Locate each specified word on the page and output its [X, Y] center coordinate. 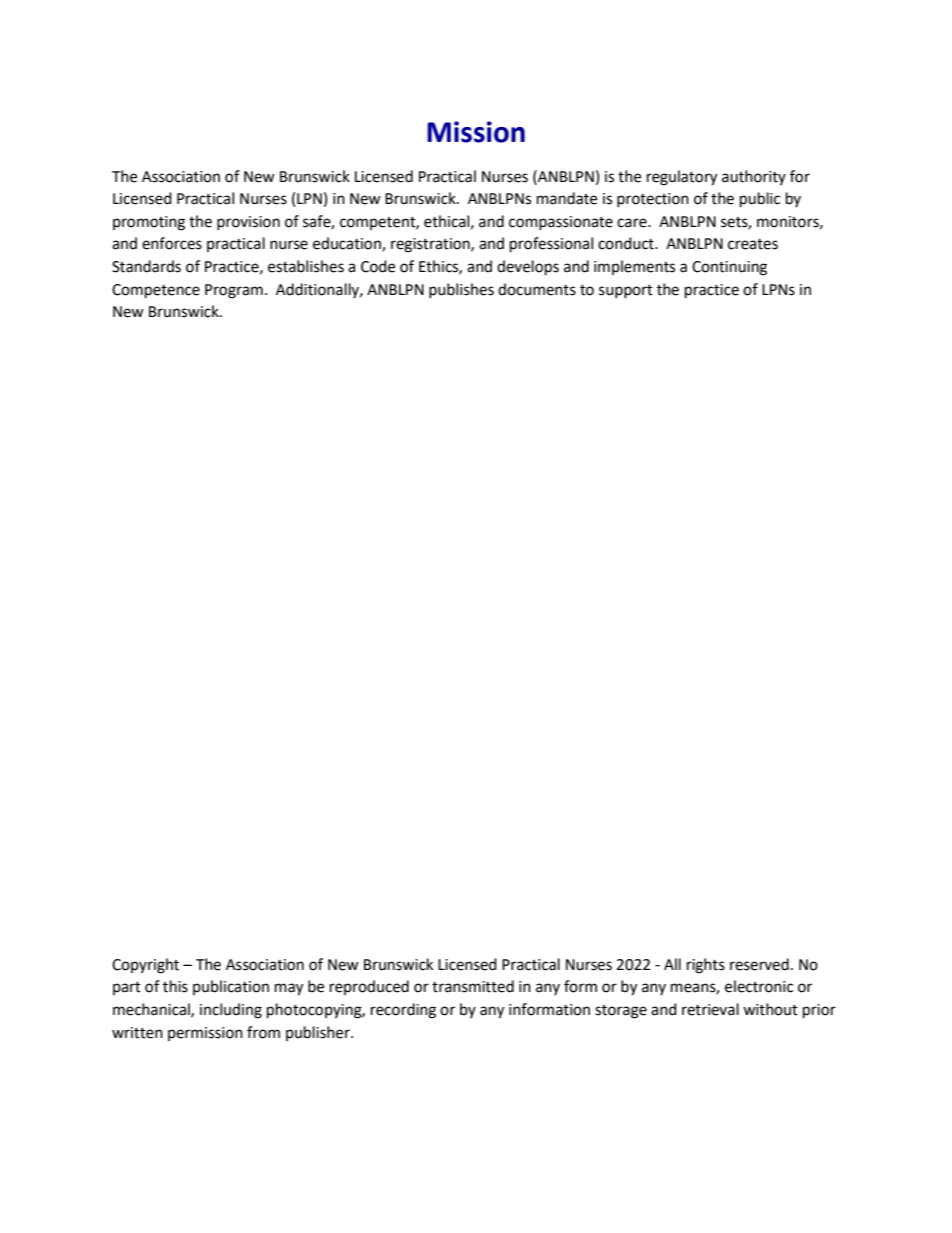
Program [234, 291]
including [231, 1011]
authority [754, 177]
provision [248, 223]
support [626, 291]
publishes [461, 290]
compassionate [561, 223]
